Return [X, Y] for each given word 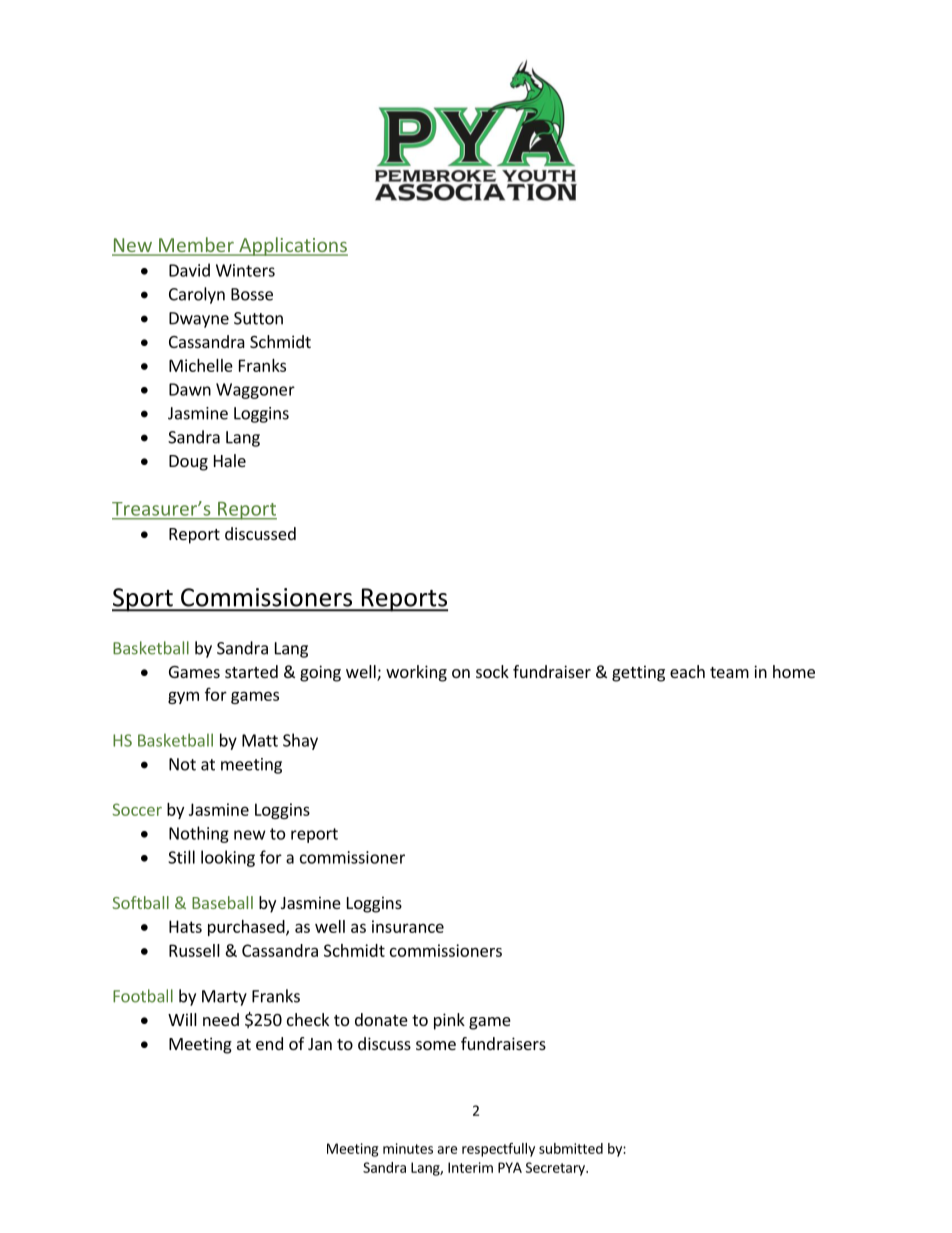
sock [492, 671]
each [687, 671]
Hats [185, 926]
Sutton [258, 318]
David [189, 270]
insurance [408, 926]
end [269, 1043]
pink [449, 1021]
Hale [230, 460]
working [416, 673]
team [729, 672]
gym [183, 697]
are [447, 1150]
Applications [292, 246]
